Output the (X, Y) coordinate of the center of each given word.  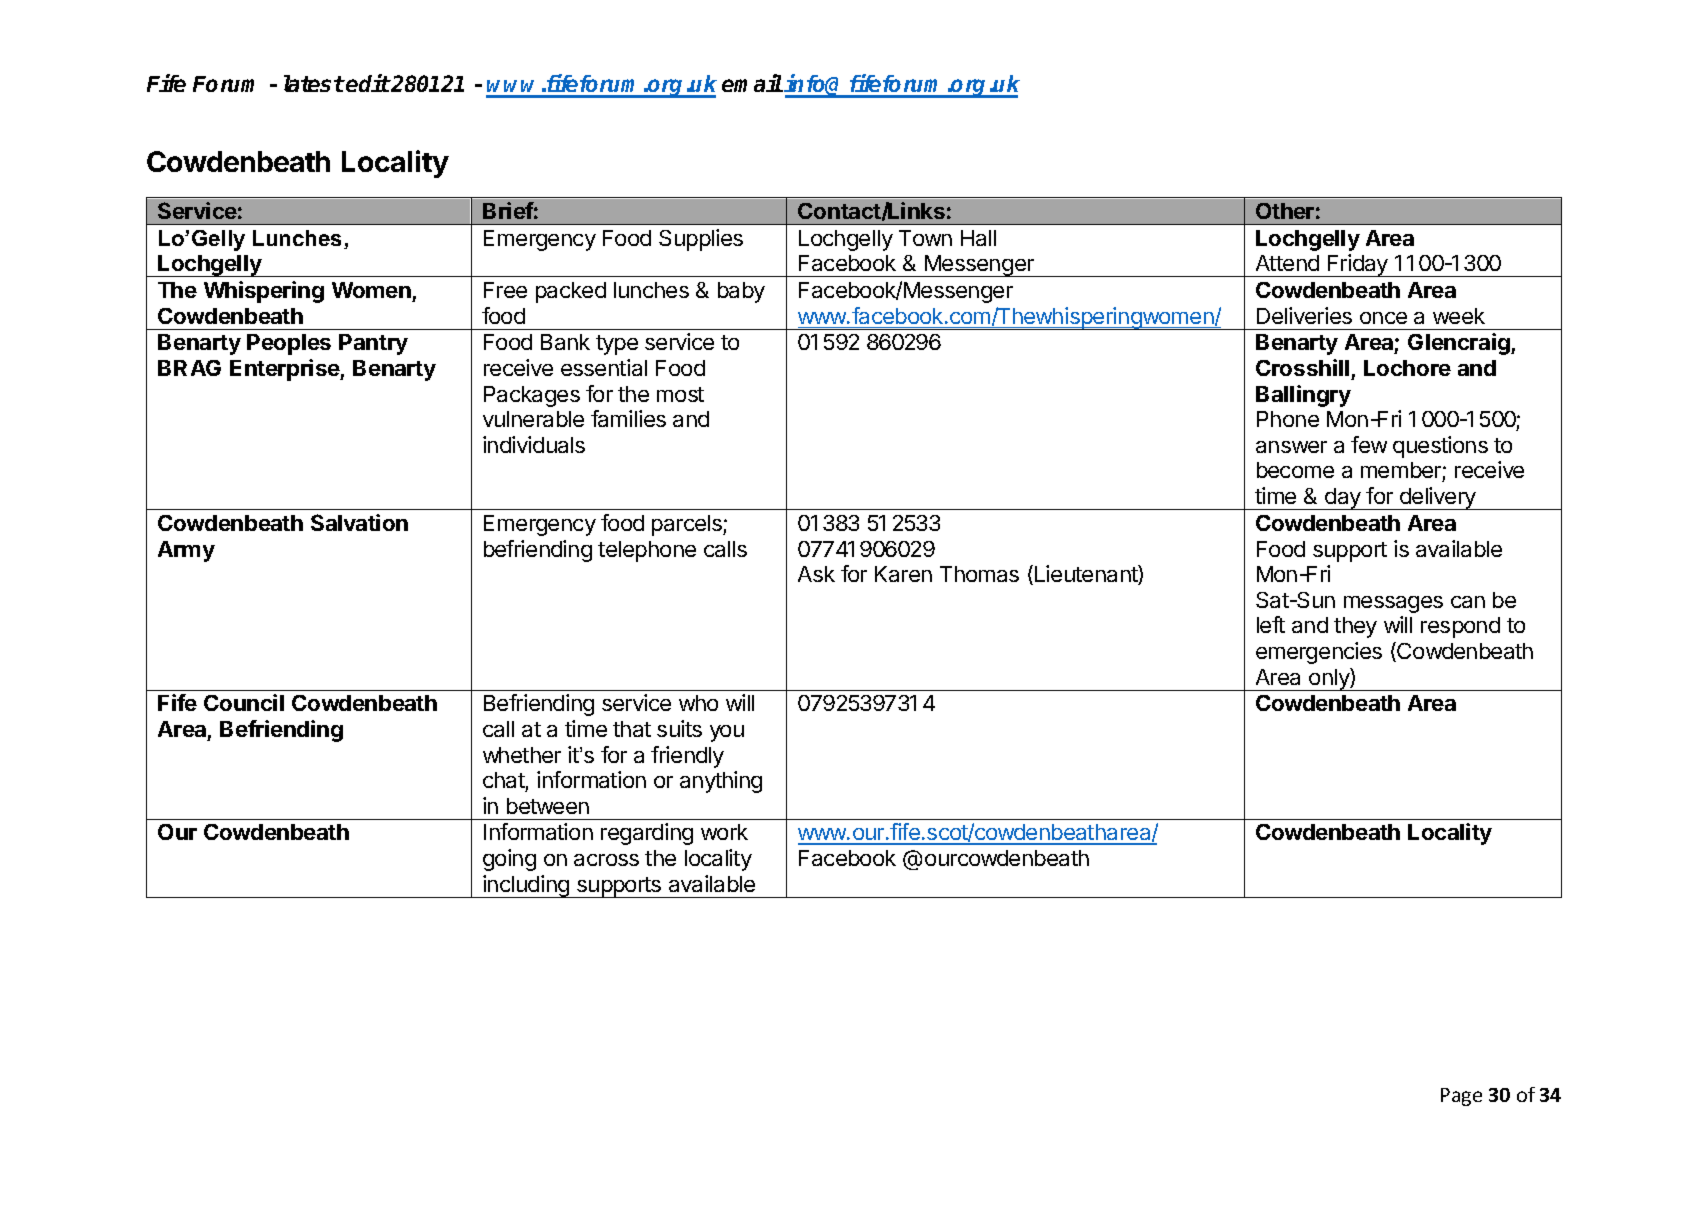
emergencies (1319, 653)
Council (244, 702)
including (526, 886)
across (606, 860)
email (752, 83)
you (727, 733)
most (680, 394)
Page (1461, 1097)
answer (1291, 447)
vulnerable (533, 419)
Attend (1287, 263)
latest (314, 83)
